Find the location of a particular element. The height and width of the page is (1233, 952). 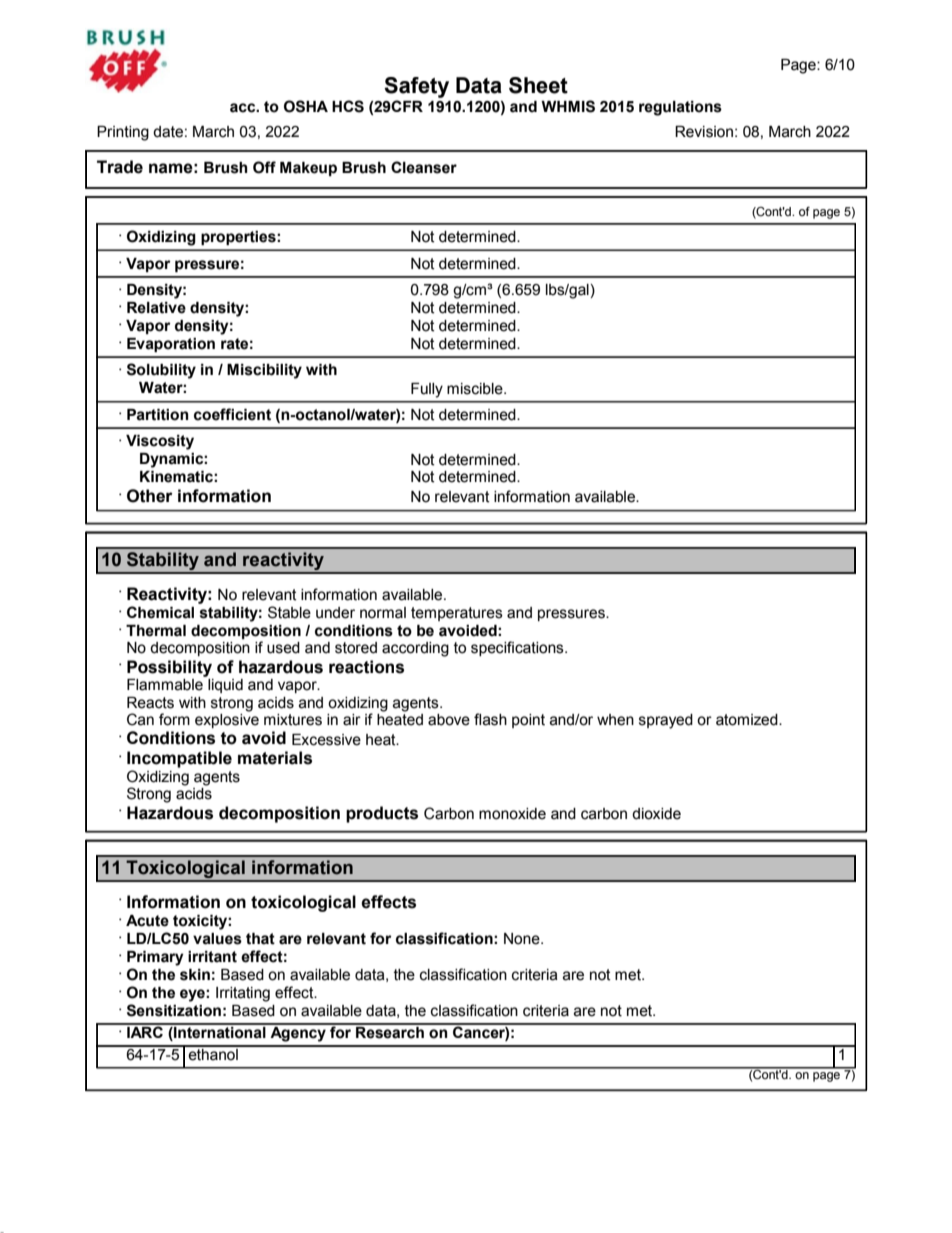

Fully is located at coordinates (427, 390).
